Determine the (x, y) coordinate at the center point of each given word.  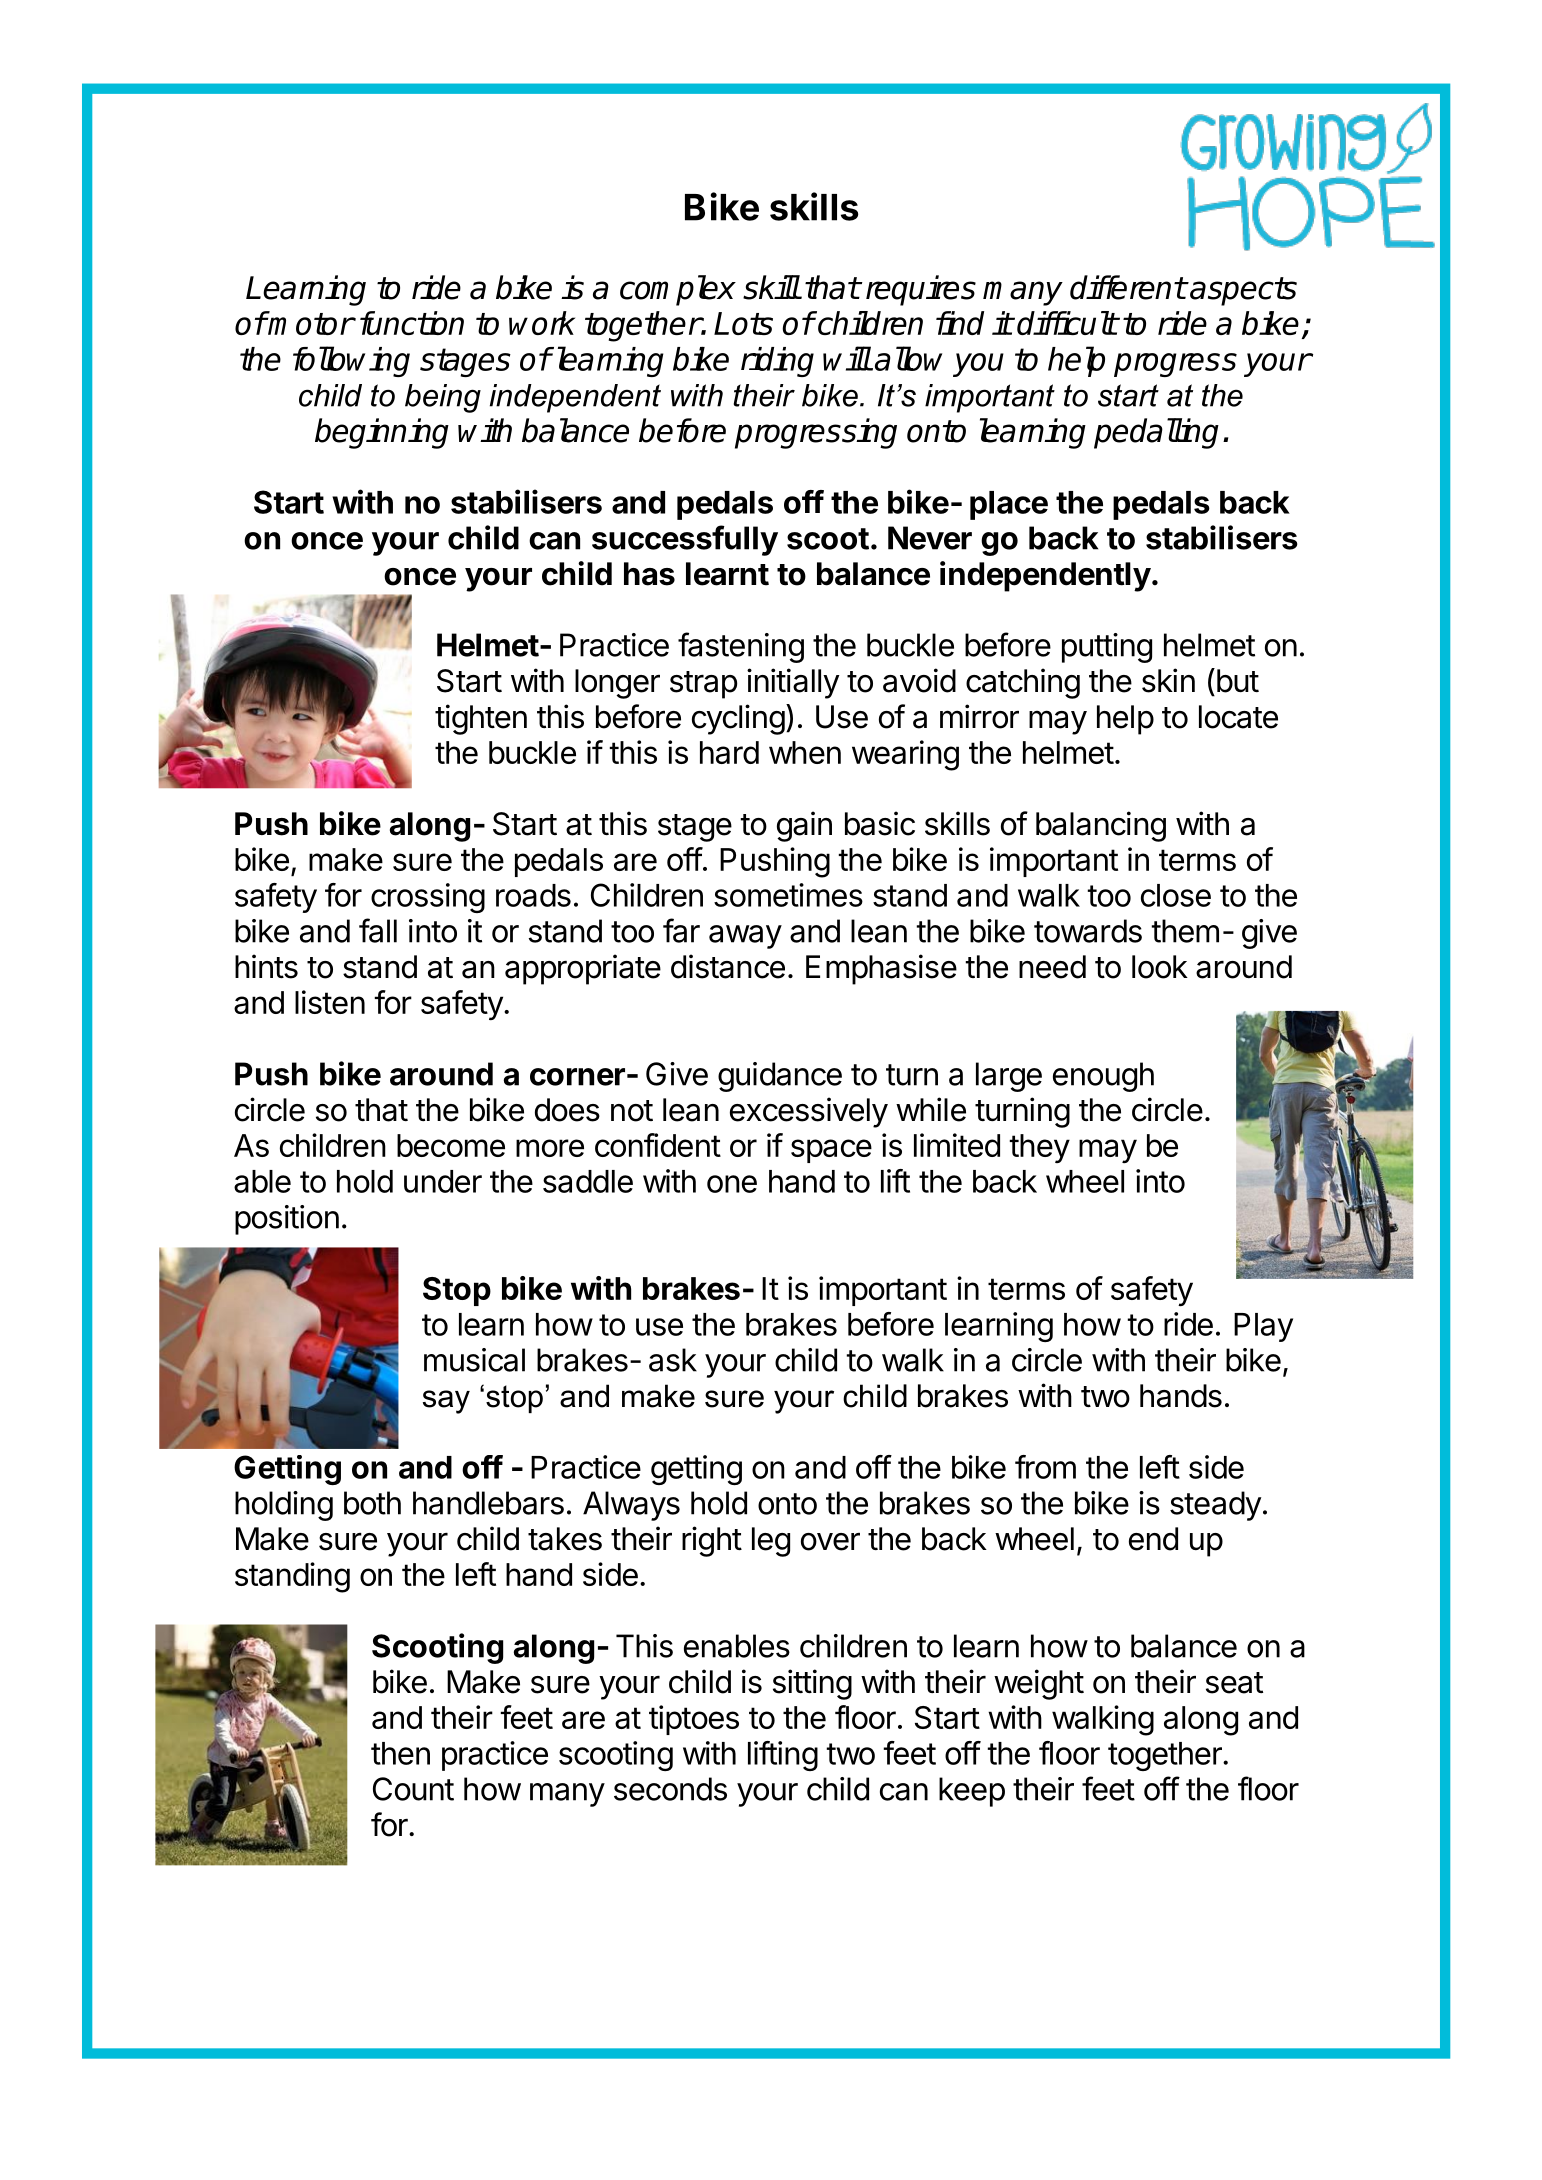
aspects (1242, 291)
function (412, 323)
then (400, 1753)
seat (1234, 1683)
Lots (743, 323)
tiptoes (694, 1720)
